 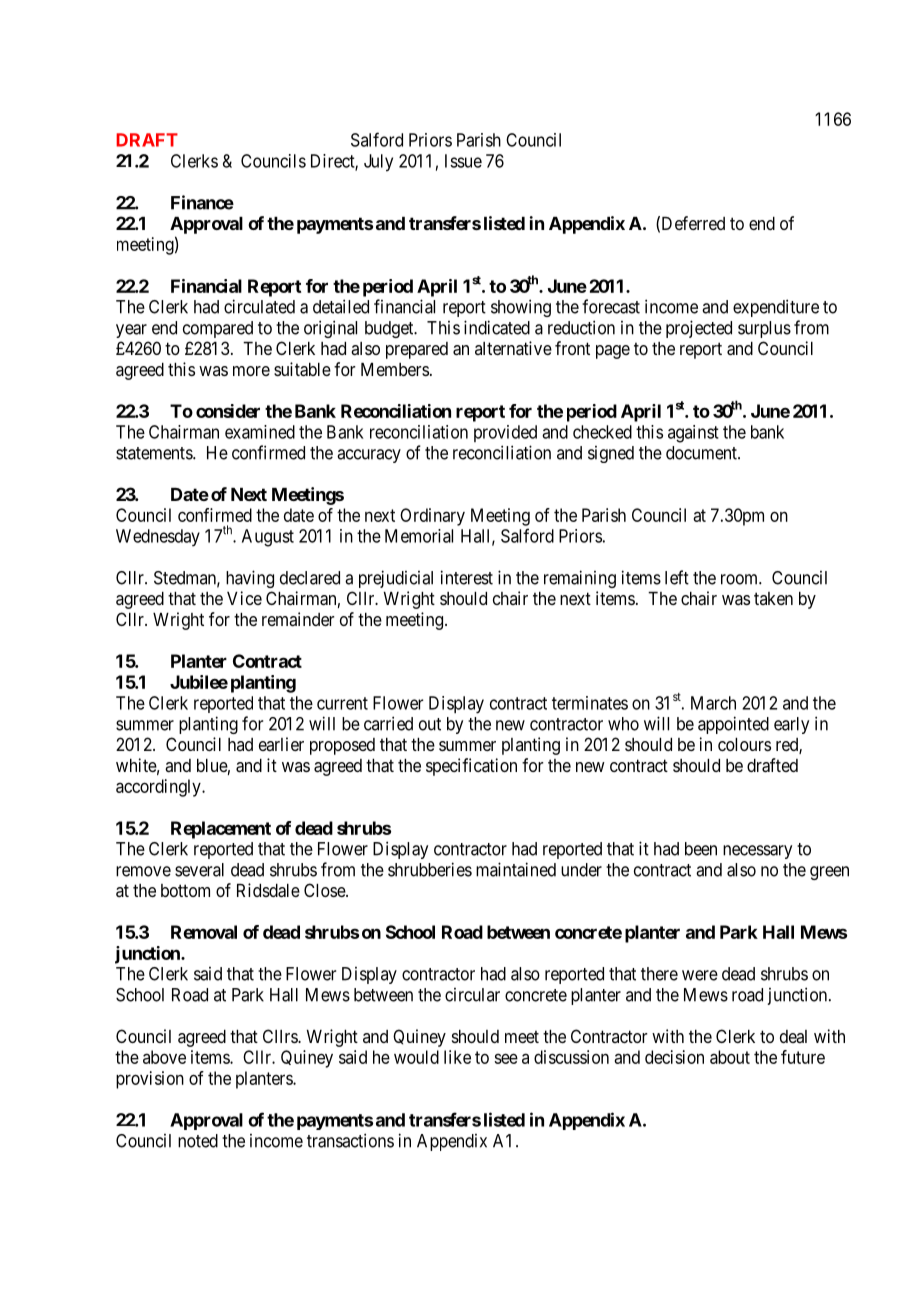 What do you see at coordinates (506, 1058) in the image?
I see `see` at bounding box center [506, 1058].
